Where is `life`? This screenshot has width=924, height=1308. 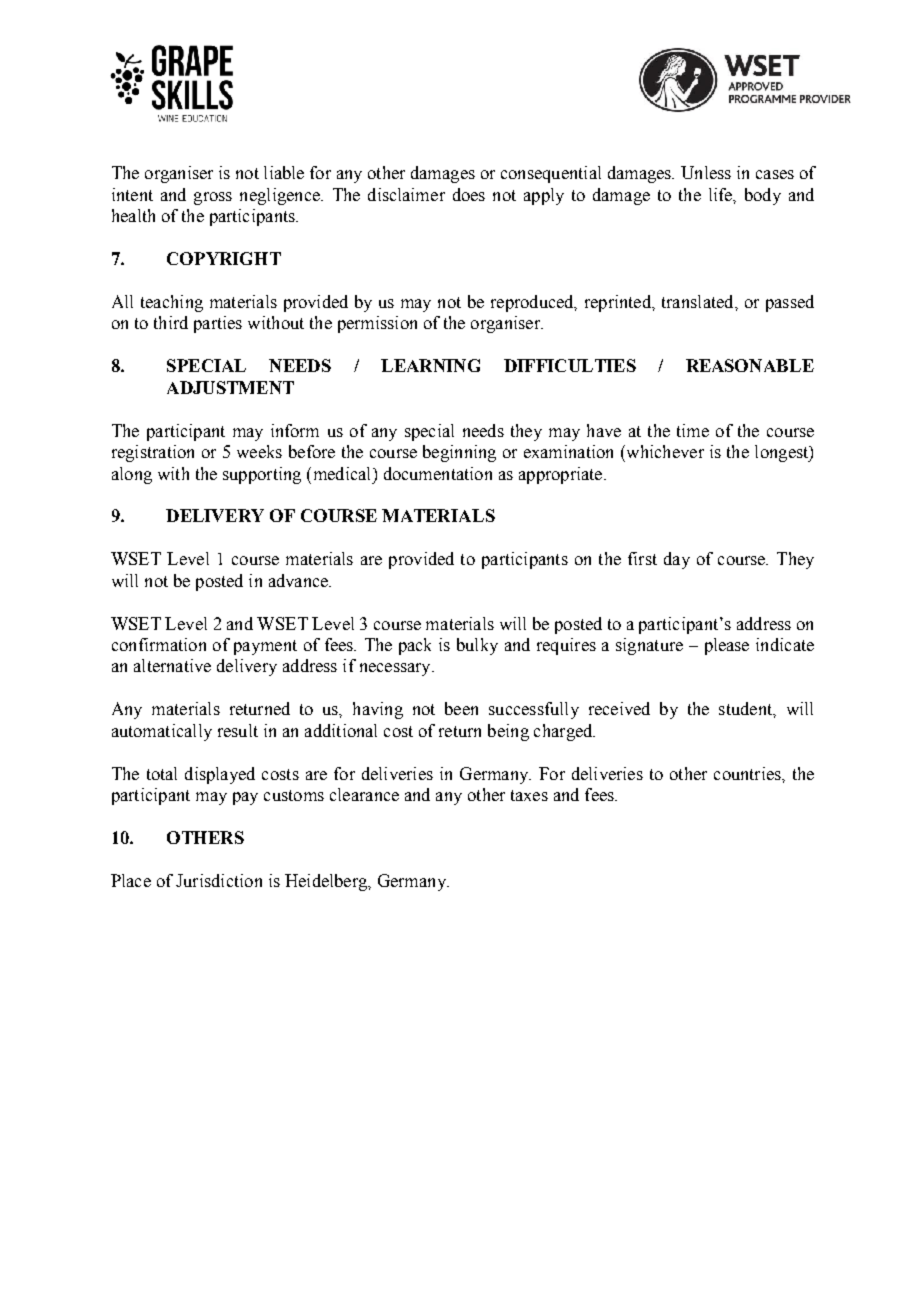
life is located at coordinates (721, 194).
